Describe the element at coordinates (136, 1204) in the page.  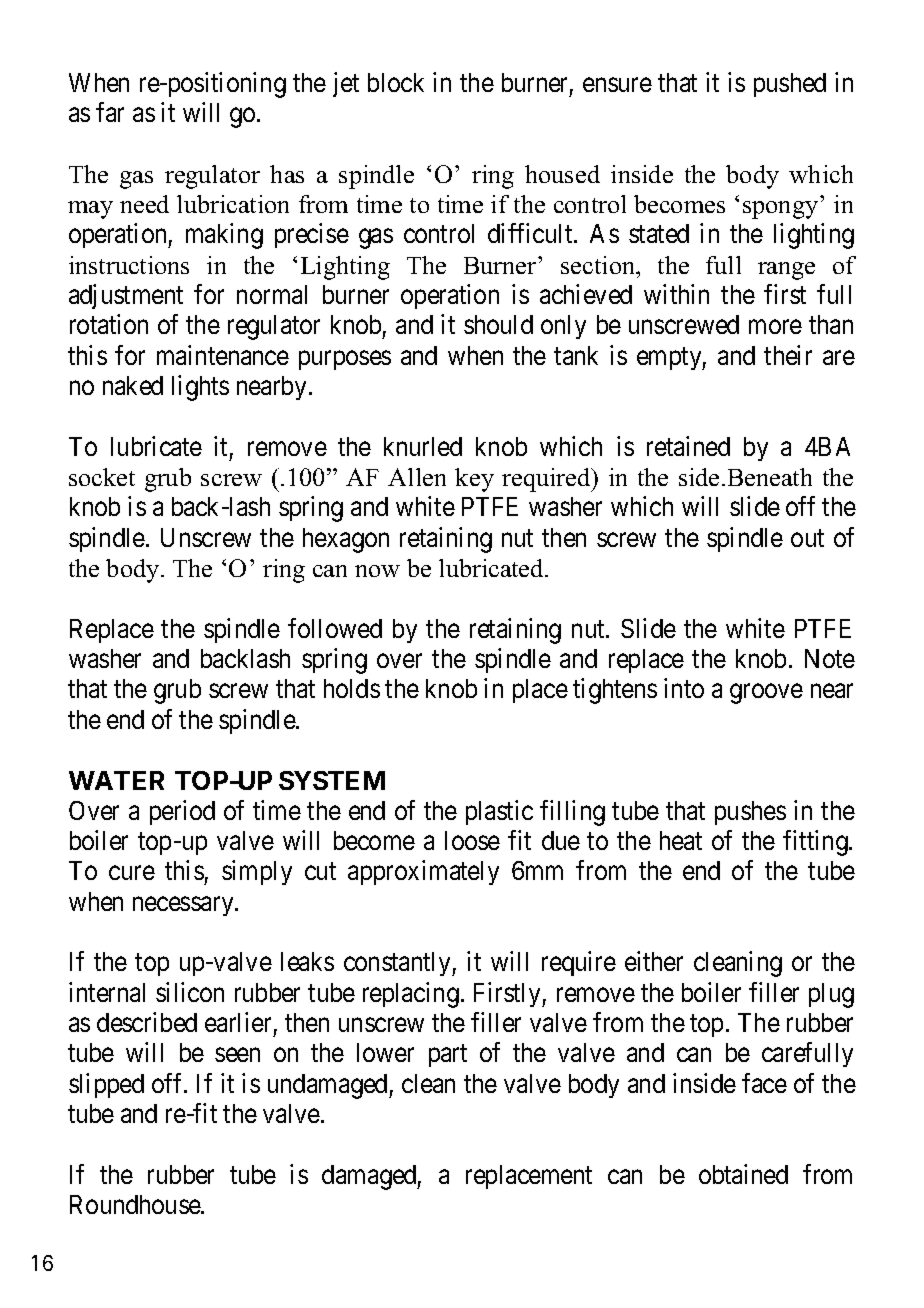
I see `Roundhouse` at that location.
